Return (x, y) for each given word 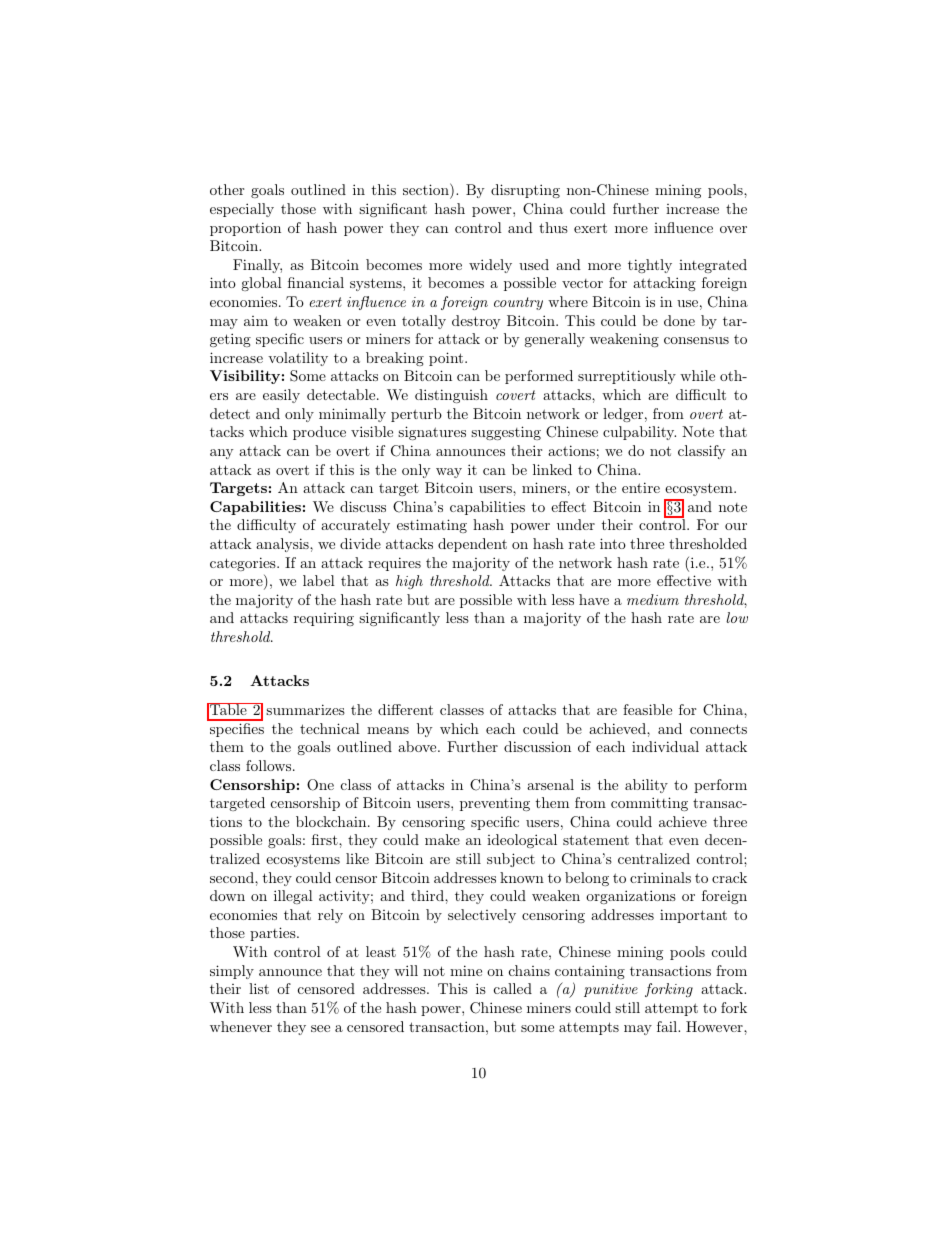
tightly (650, 266)
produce (319, 433)
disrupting (525, 191)
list (259, 988)
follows (270, 765)
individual (665, 746)
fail (668, 1026)
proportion (245, 229)
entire (641, 487)
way (449, 473)
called (513, 988)
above (418, 746)
